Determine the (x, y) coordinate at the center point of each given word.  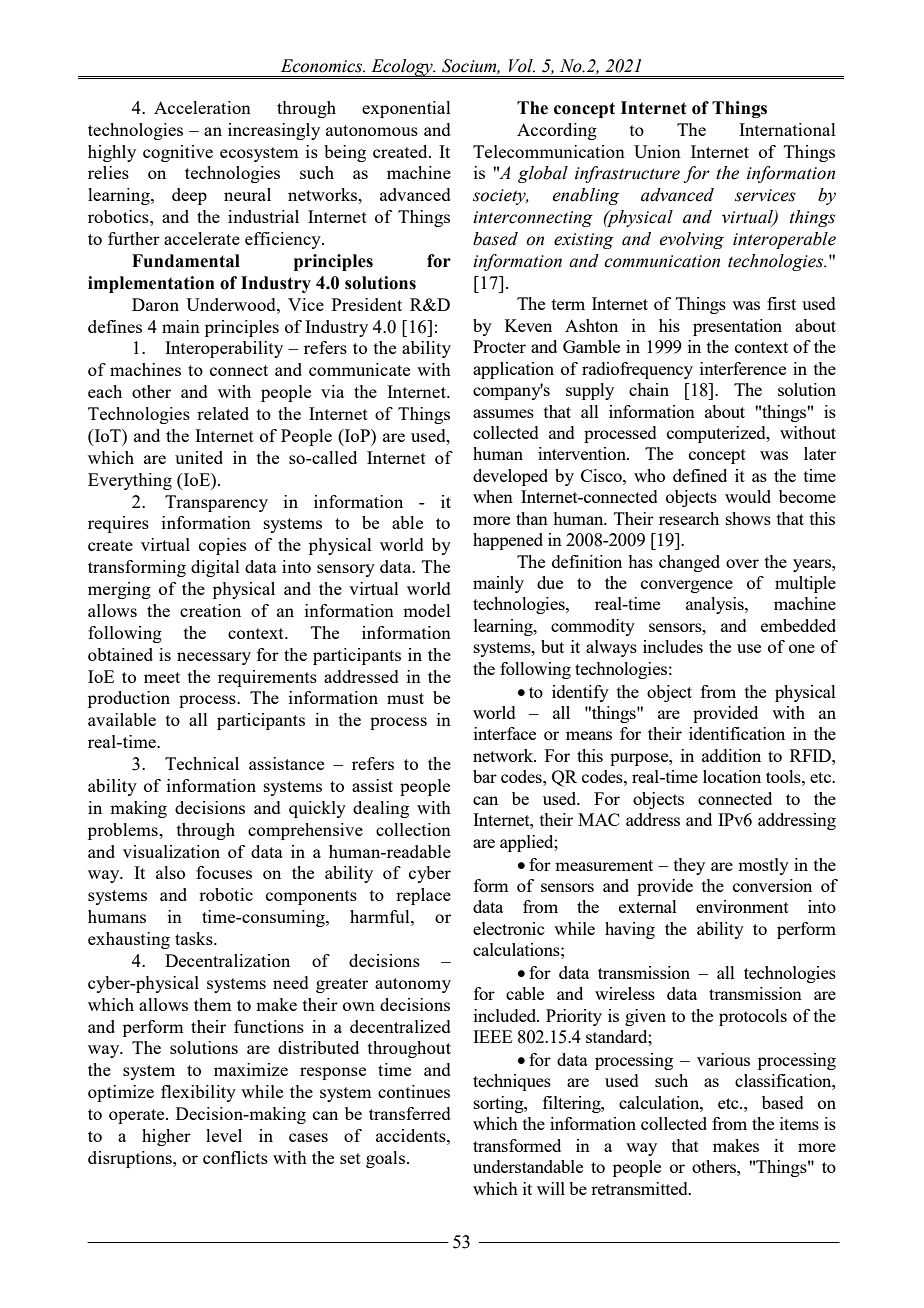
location (732, 776)
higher (166, 1137)
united (199, 457)
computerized (717, 434)
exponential (406, 109)
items (799, 1123)
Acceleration (202, 107)
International (787, 129)
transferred (410, 1113)
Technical (202, 763)
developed (510, 477)
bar (485, 776)
